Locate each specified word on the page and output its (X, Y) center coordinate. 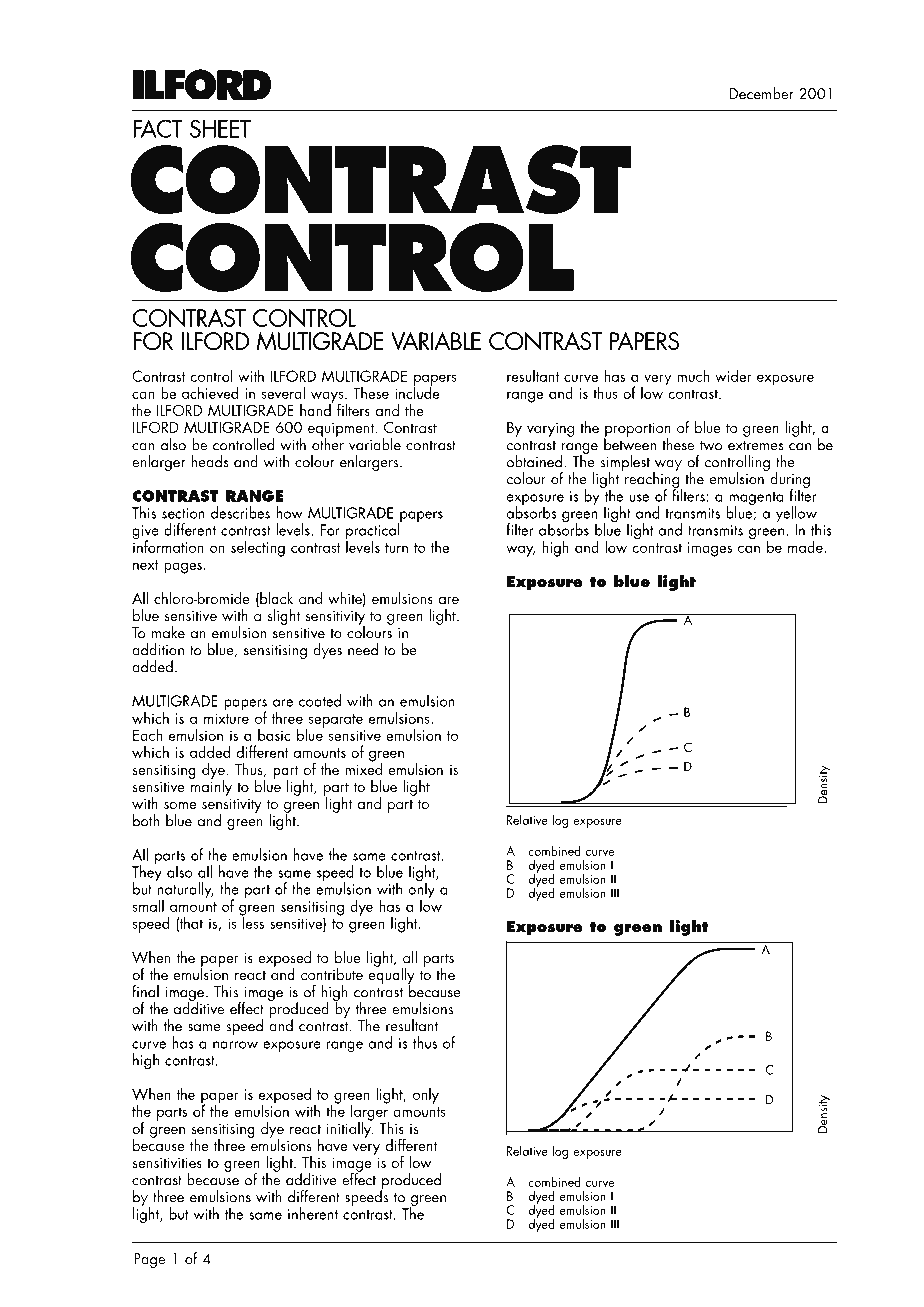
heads (210, 461)
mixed (364, 767)
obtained (534, 461)
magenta (755, 500)
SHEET (220, 128)
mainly (210, 786)
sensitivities (167, 1162)
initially (350, 1128)
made (806, 546)
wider (733, 375)
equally (391, 975)
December (761, 93)
